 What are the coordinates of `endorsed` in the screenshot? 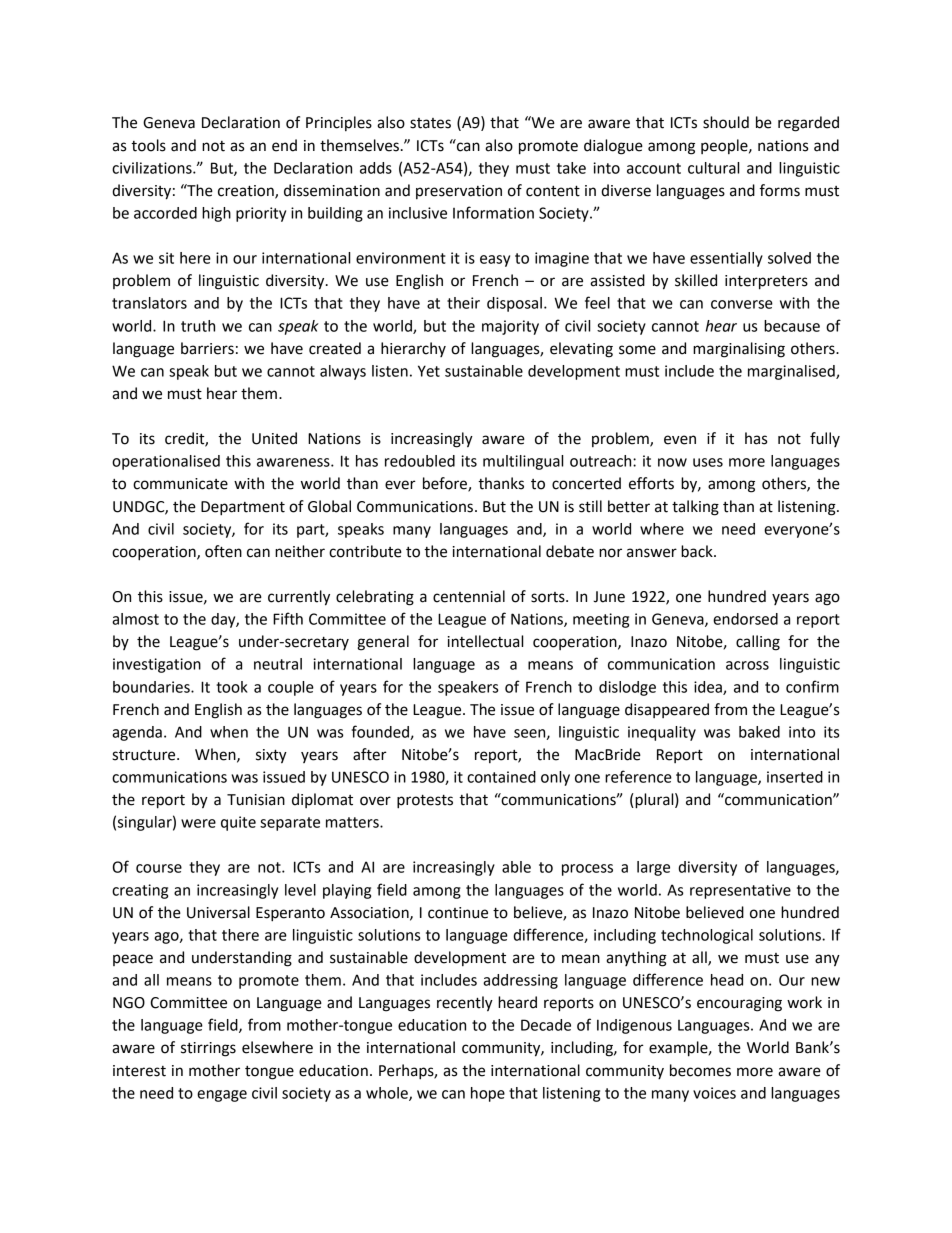 It's located at (745, 619).
